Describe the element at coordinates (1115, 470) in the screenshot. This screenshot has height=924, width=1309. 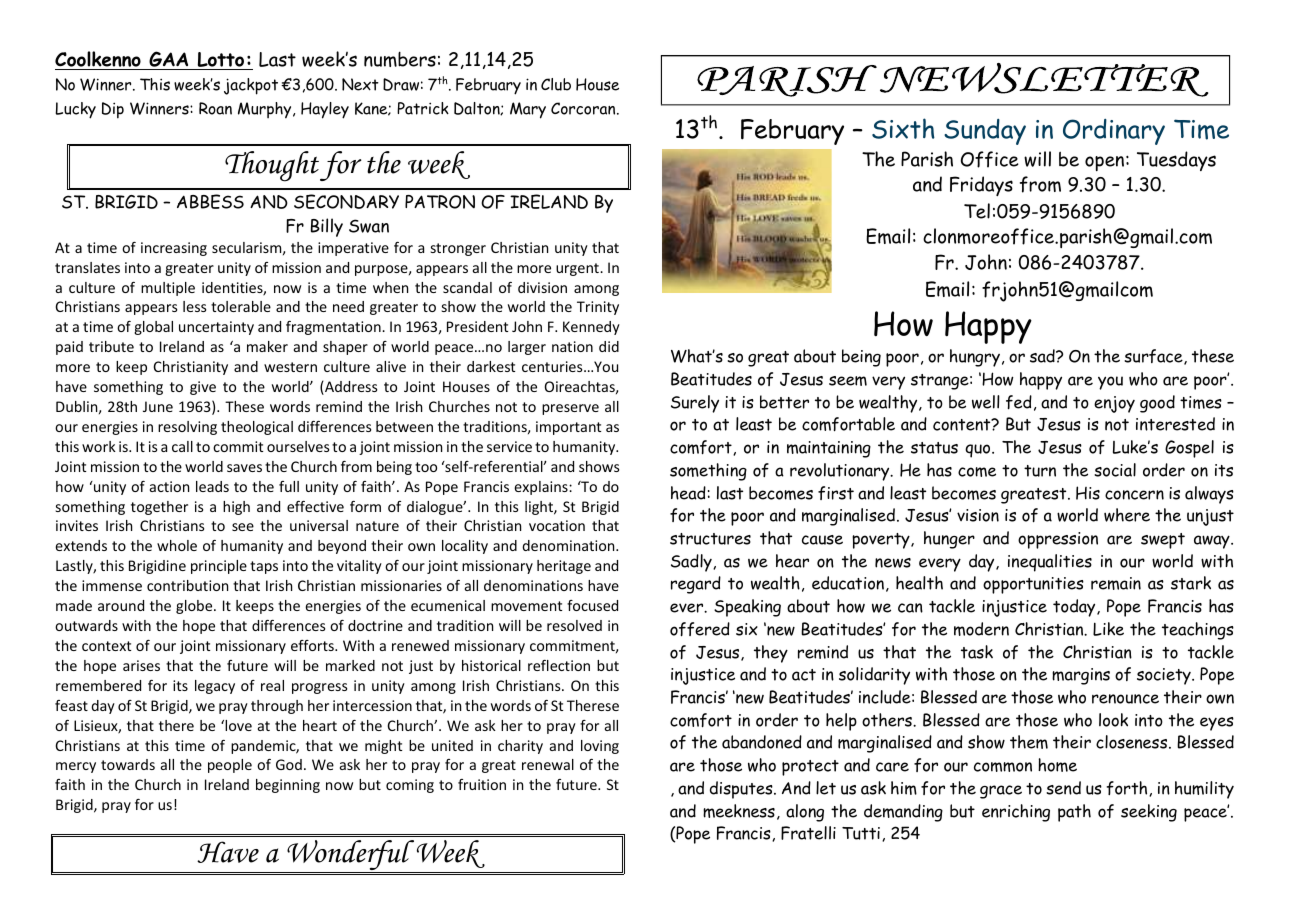
I see `social` at that location.
